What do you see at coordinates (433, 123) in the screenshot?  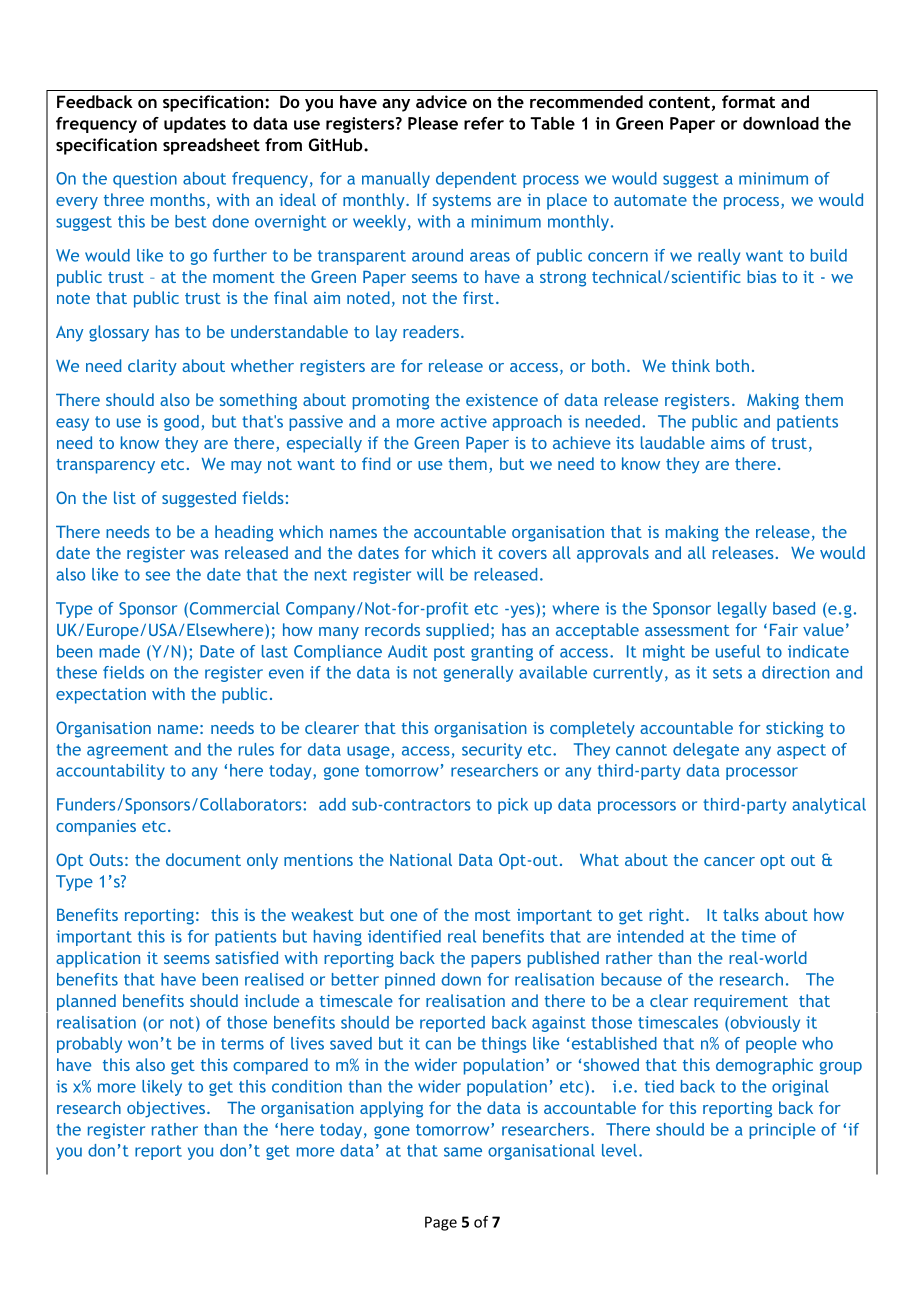 I see `Please` at bounding box center [433, 123].
